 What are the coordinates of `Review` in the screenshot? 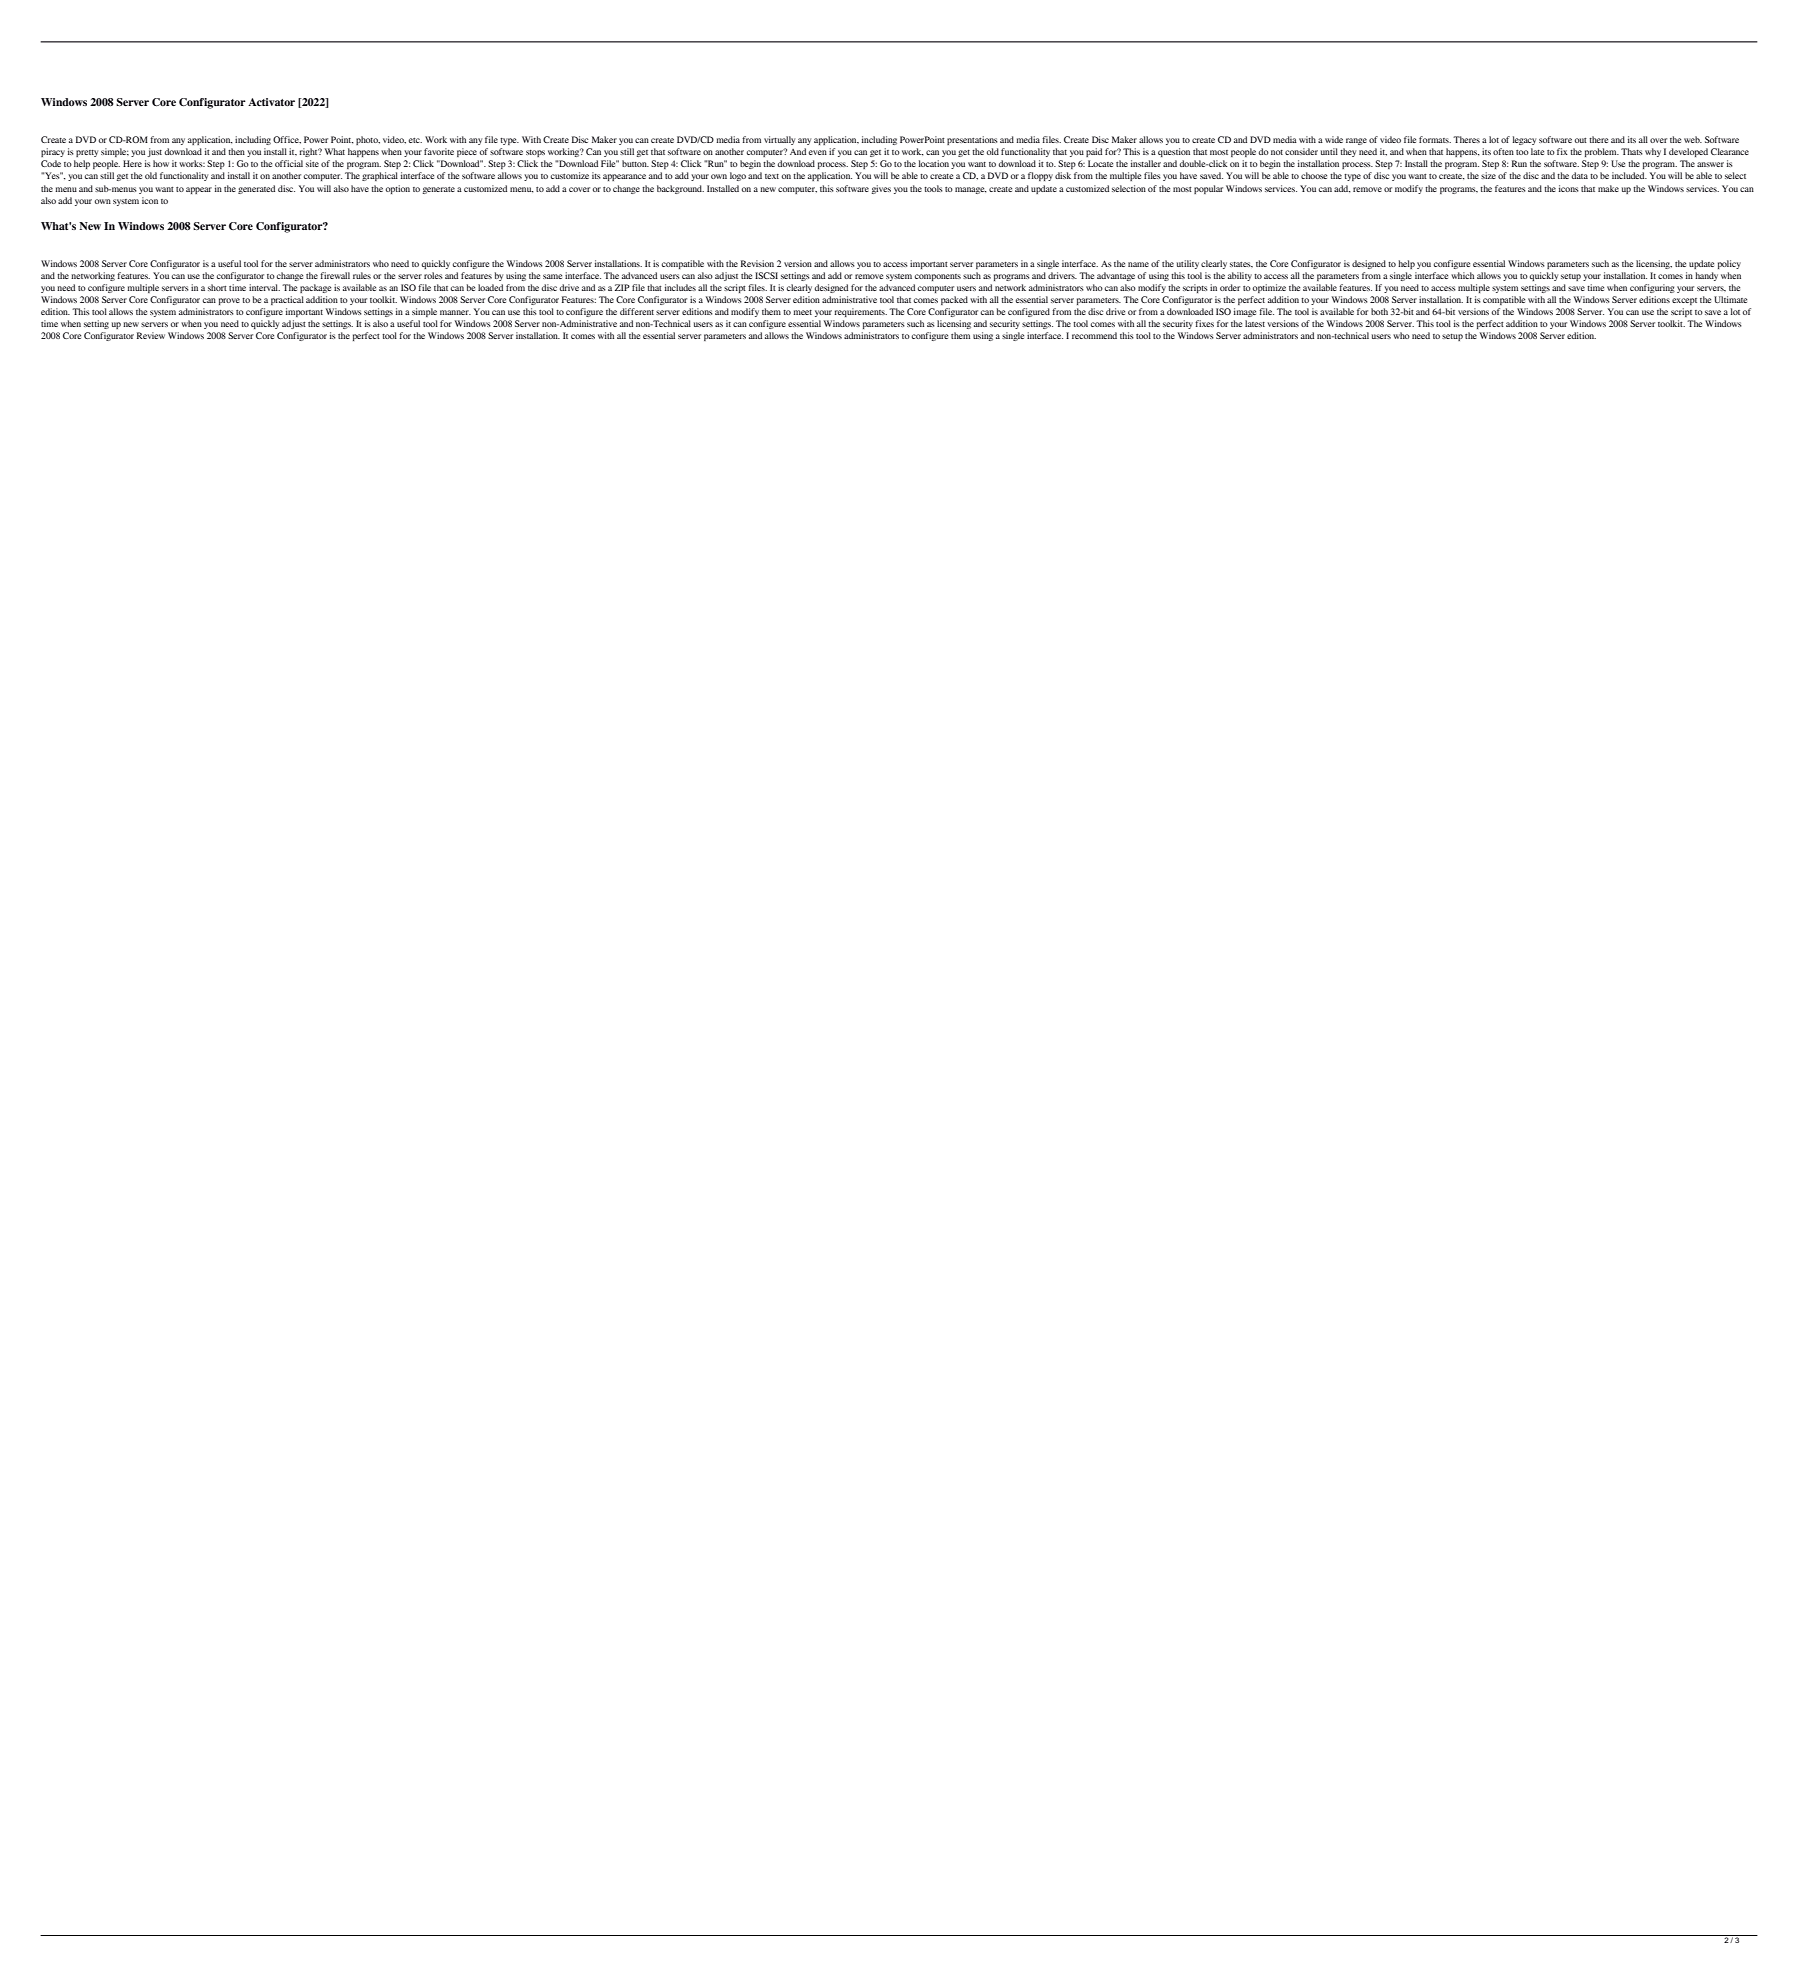 It's located at (151, 335).
